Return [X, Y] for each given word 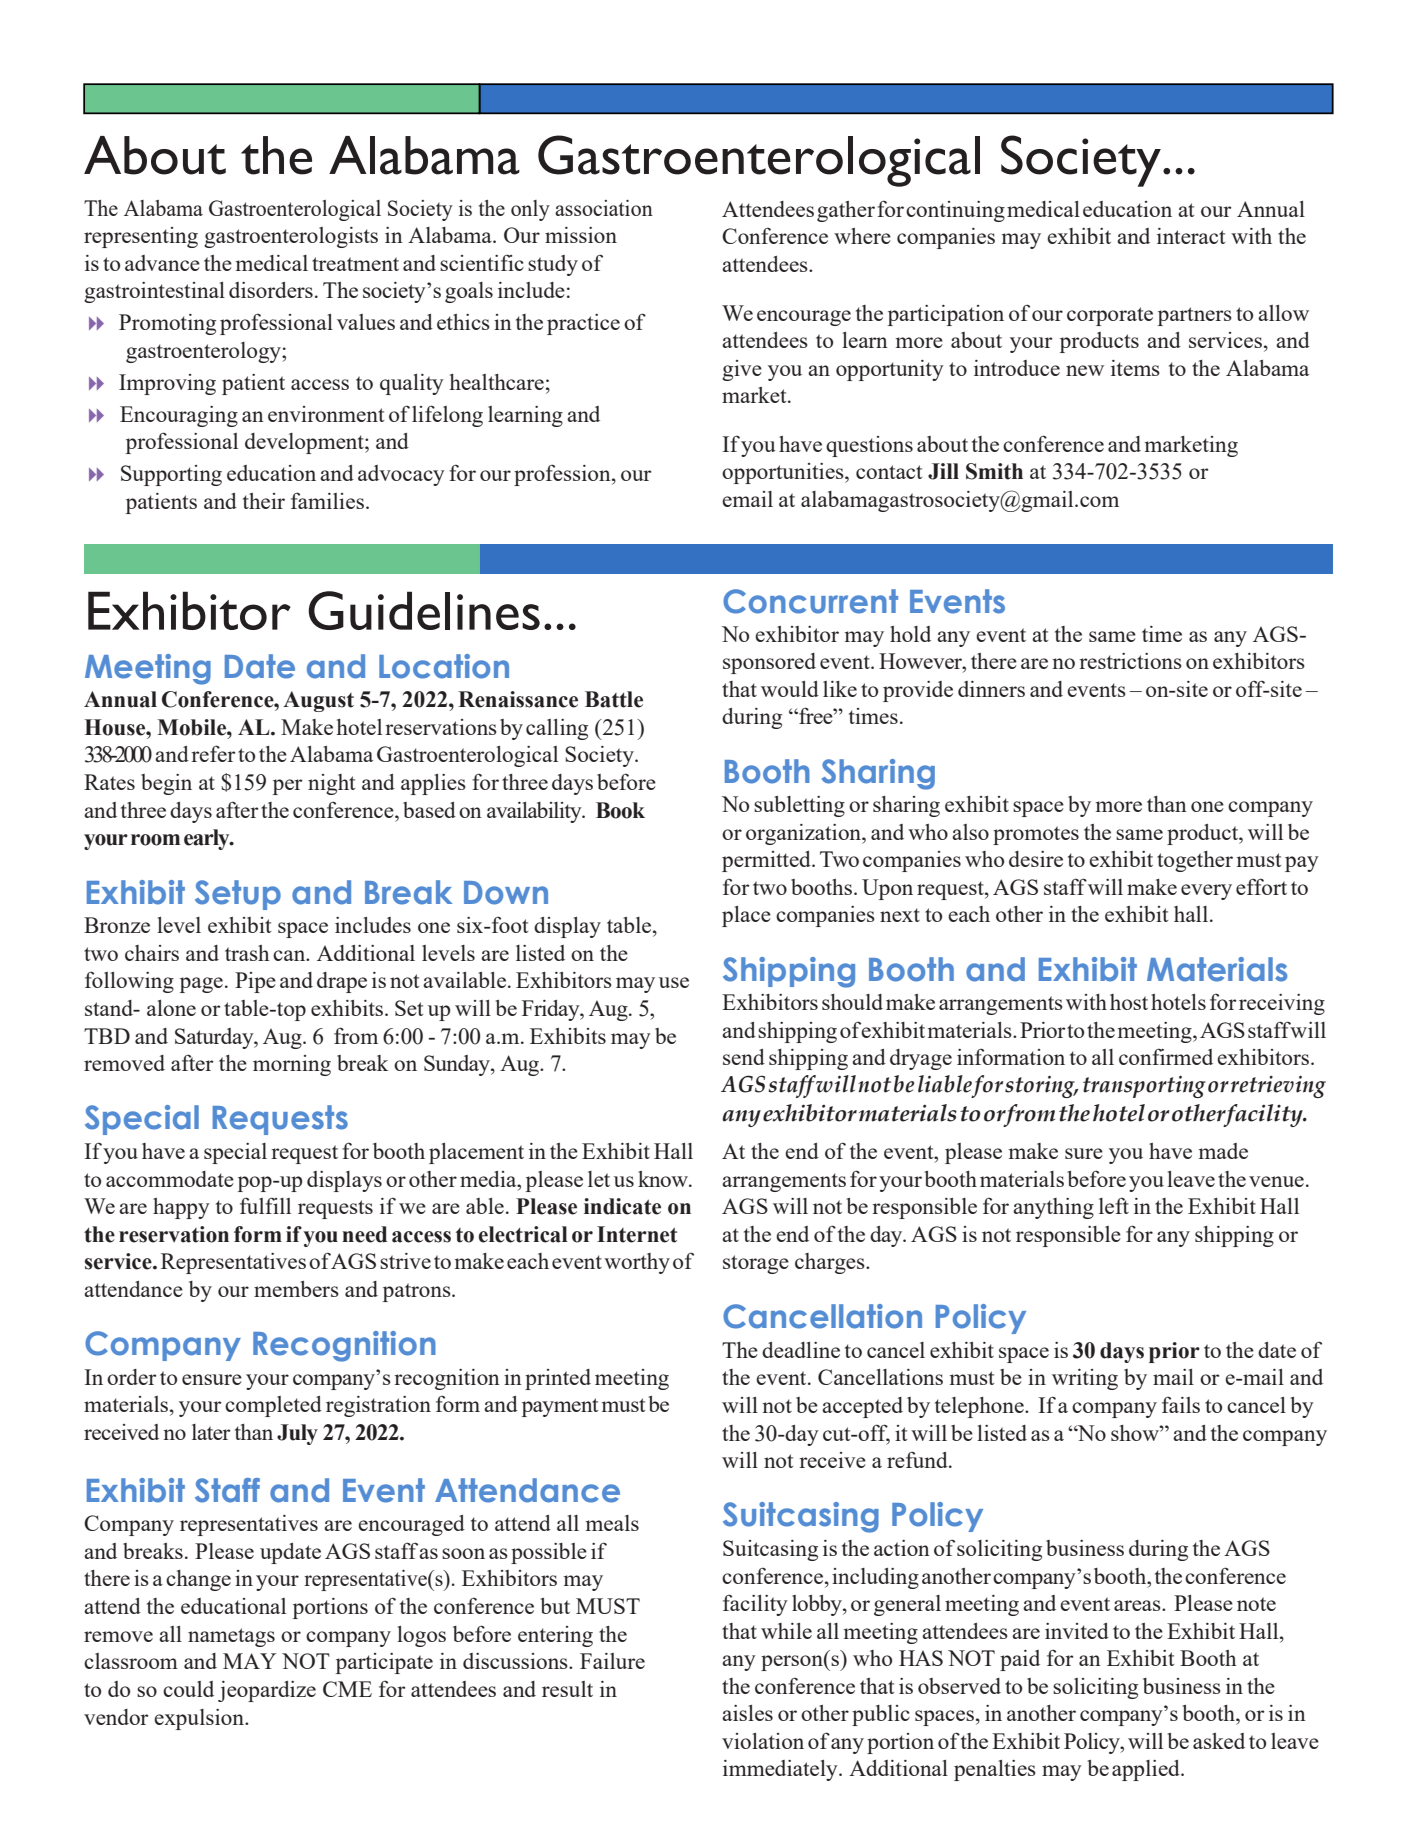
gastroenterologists [291, 237]
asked [1219, 1741]
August [318, 701]
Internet [637, 1234]
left [1114, 1205]
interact [1191, 236]
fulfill [265, 1205]
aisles [747, 1713]
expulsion [200, 1719]
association [604, 208]
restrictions [1130, 661]
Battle [614, 699]
